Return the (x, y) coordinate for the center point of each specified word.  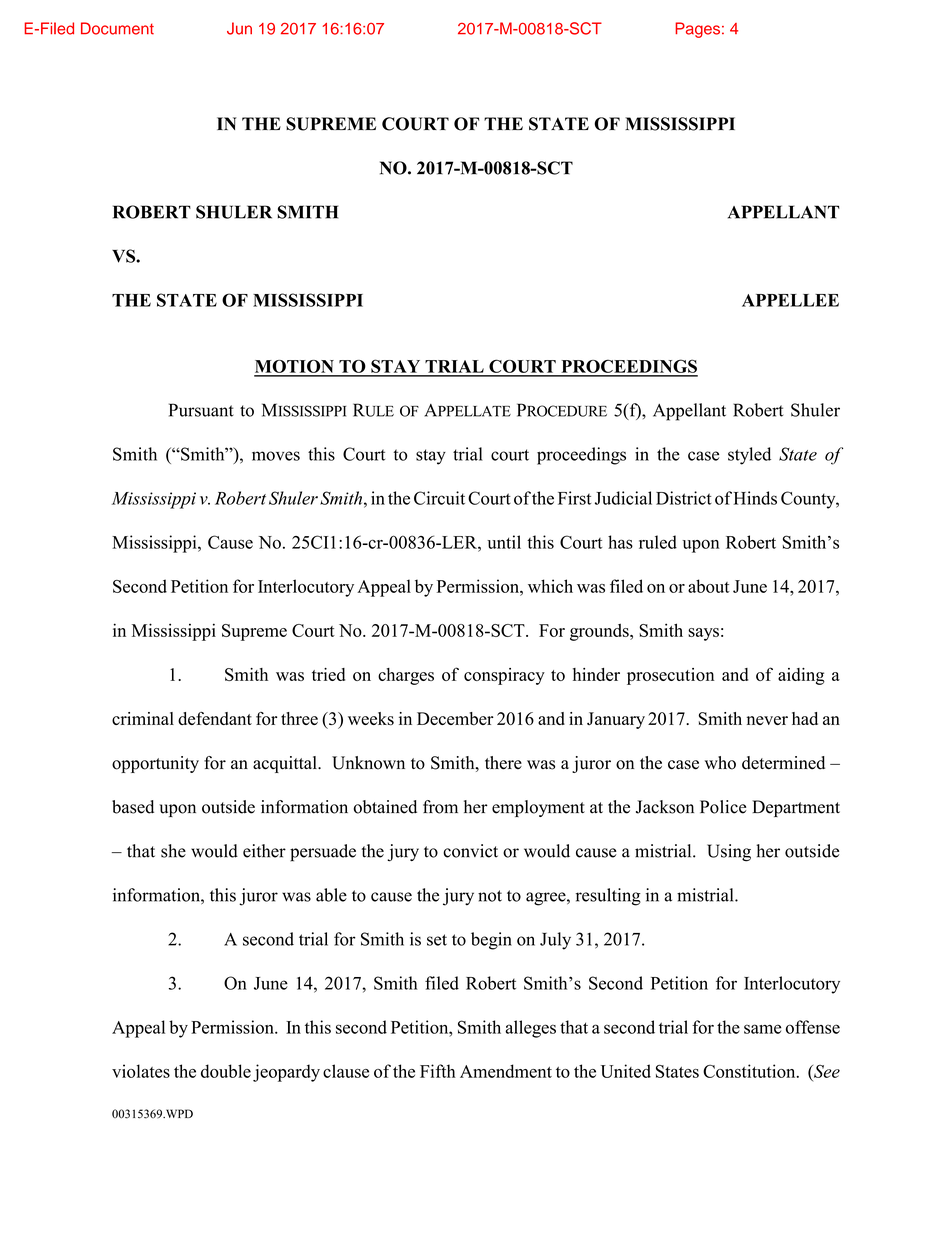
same (762, 1029)
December (455, 719)
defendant (215, 718)
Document (117, 28)
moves (276, 456)
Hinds (755, 498)
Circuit (439, 498)
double (226, 1071)
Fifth (438, 1071)
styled (749, 456)
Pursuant (201, 410)
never (767, 720)
